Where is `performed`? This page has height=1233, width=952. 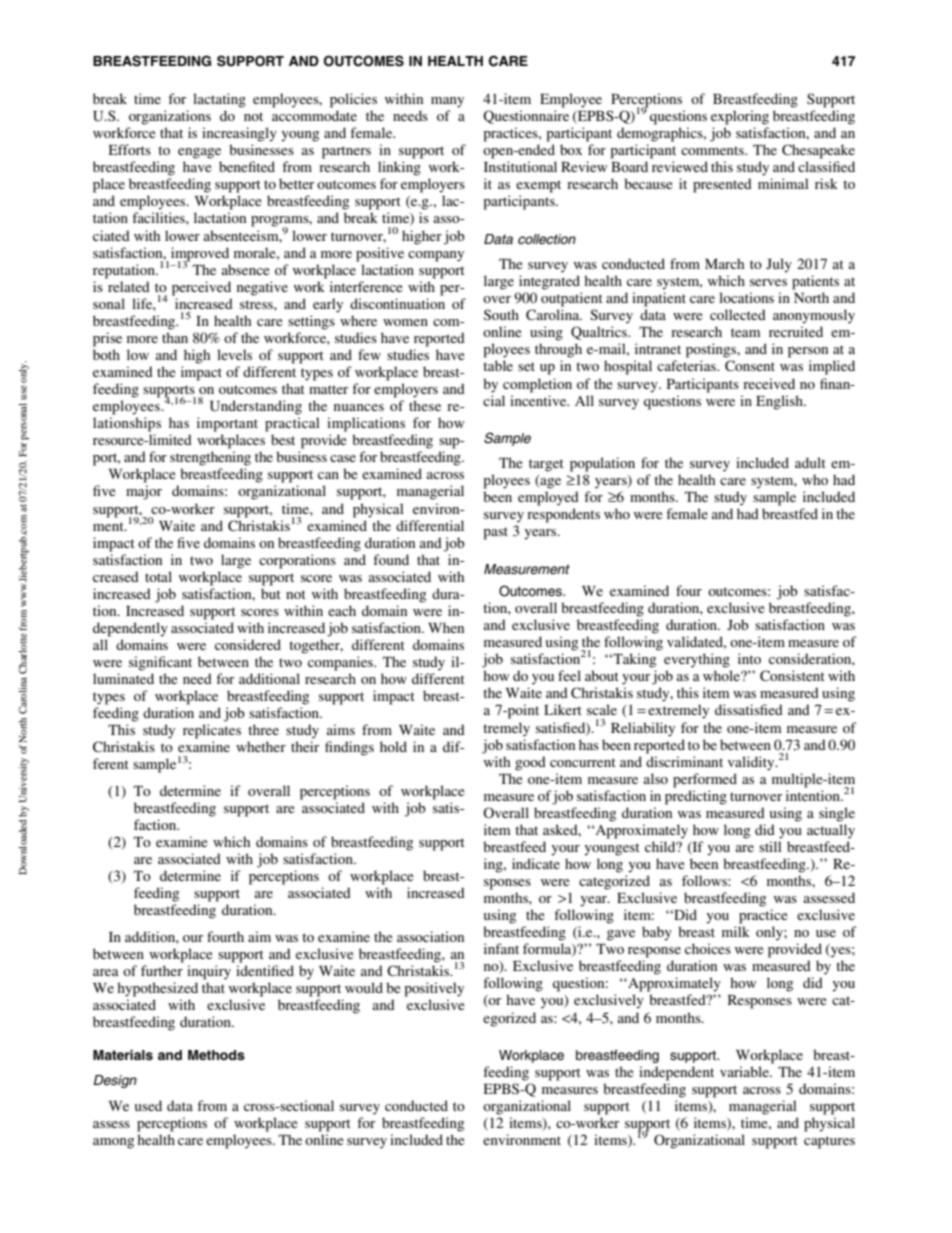
performed is located at coordinates (705, 780).
